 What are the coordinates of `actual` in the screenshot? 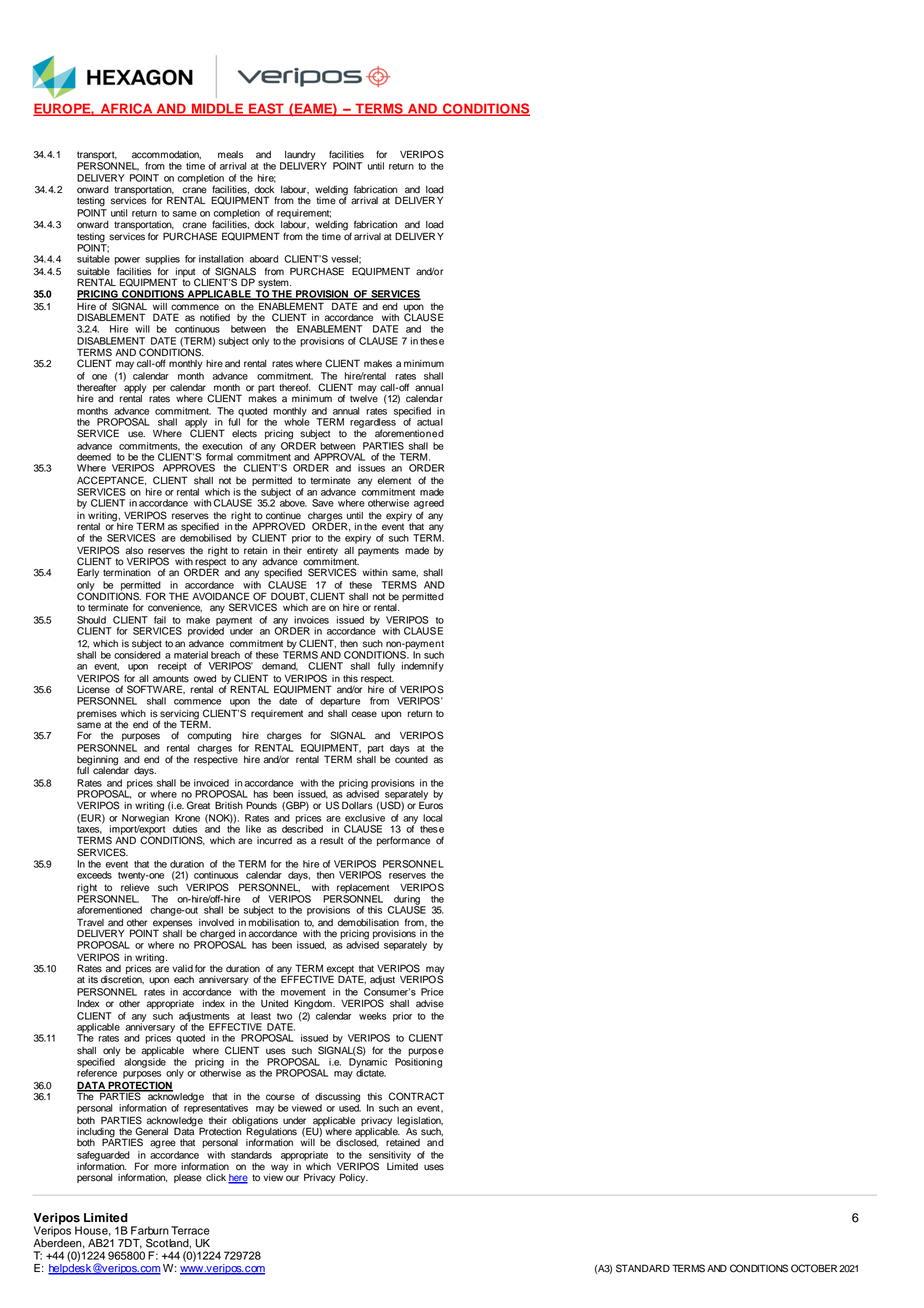 It's located at (430, 422).
